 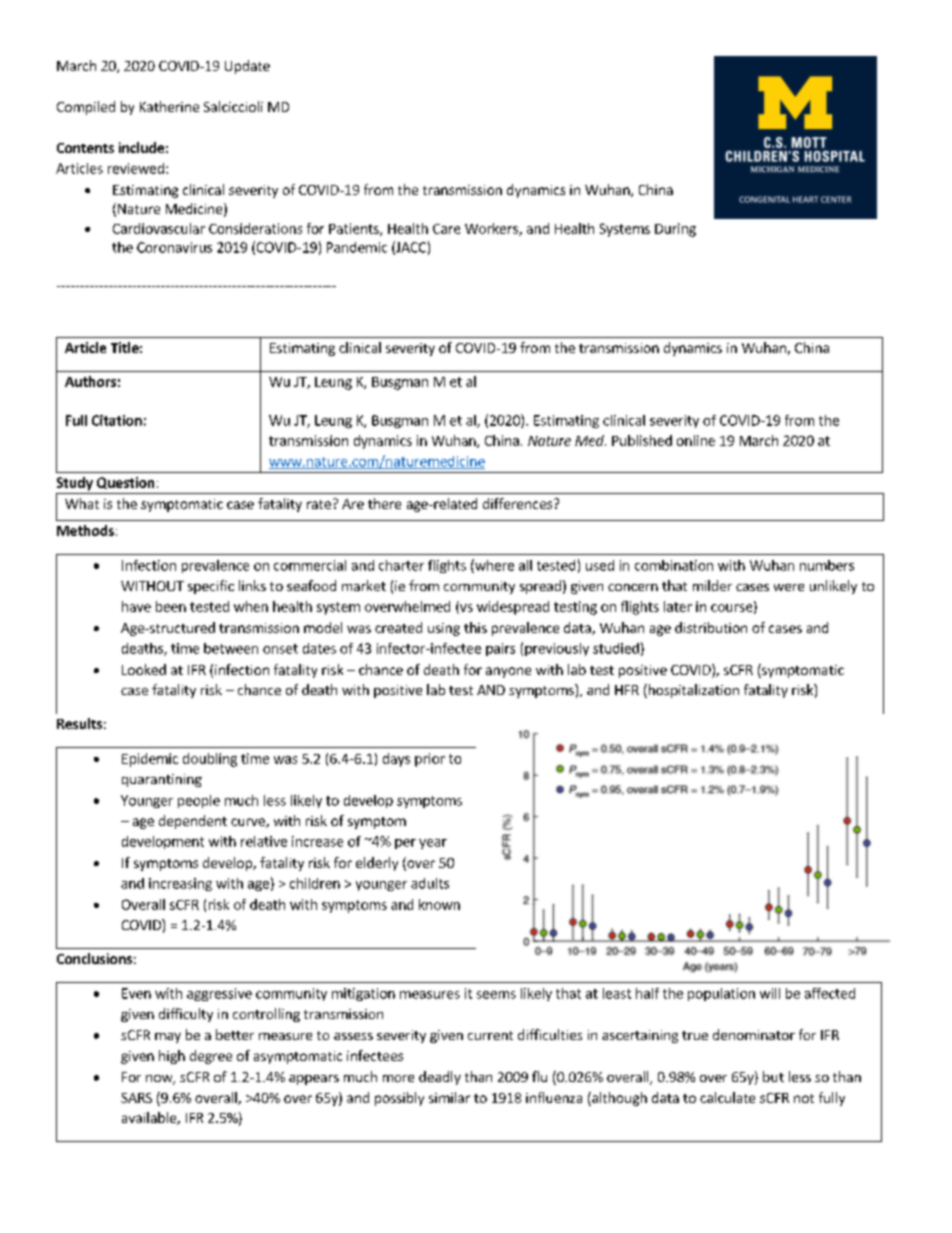 What do you see at coordinates (696, 440) in the document?
I see `online` at bounding box center [696, 440].
